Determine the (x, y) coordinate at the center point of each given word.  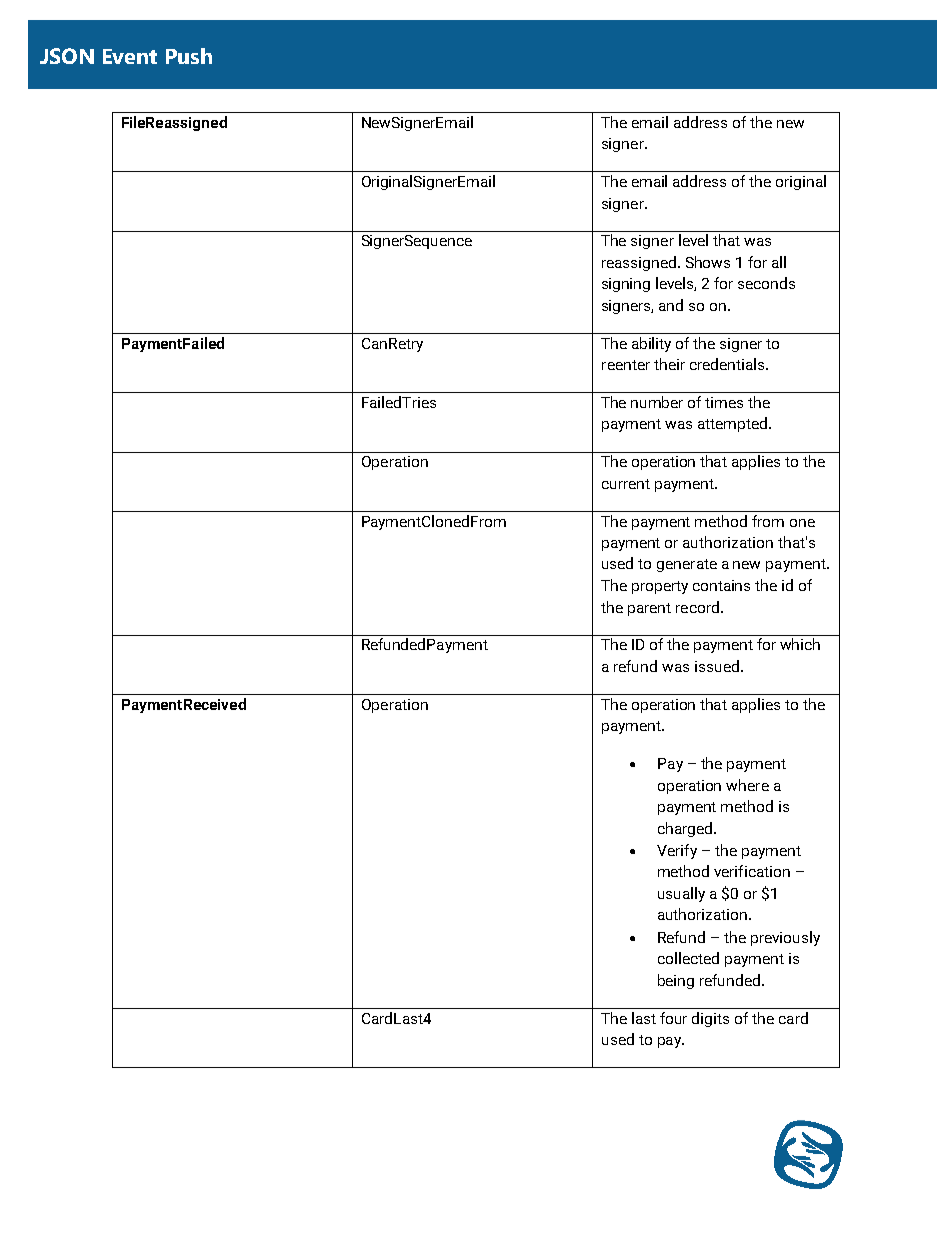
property (660, 587)
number (657, 402)
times (724, 402)
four (673, 1018)
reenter (626, 365)
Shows (708, 262)
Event (130, 56)
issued (717, 666)
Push (189, 56)
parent (649, 609)
